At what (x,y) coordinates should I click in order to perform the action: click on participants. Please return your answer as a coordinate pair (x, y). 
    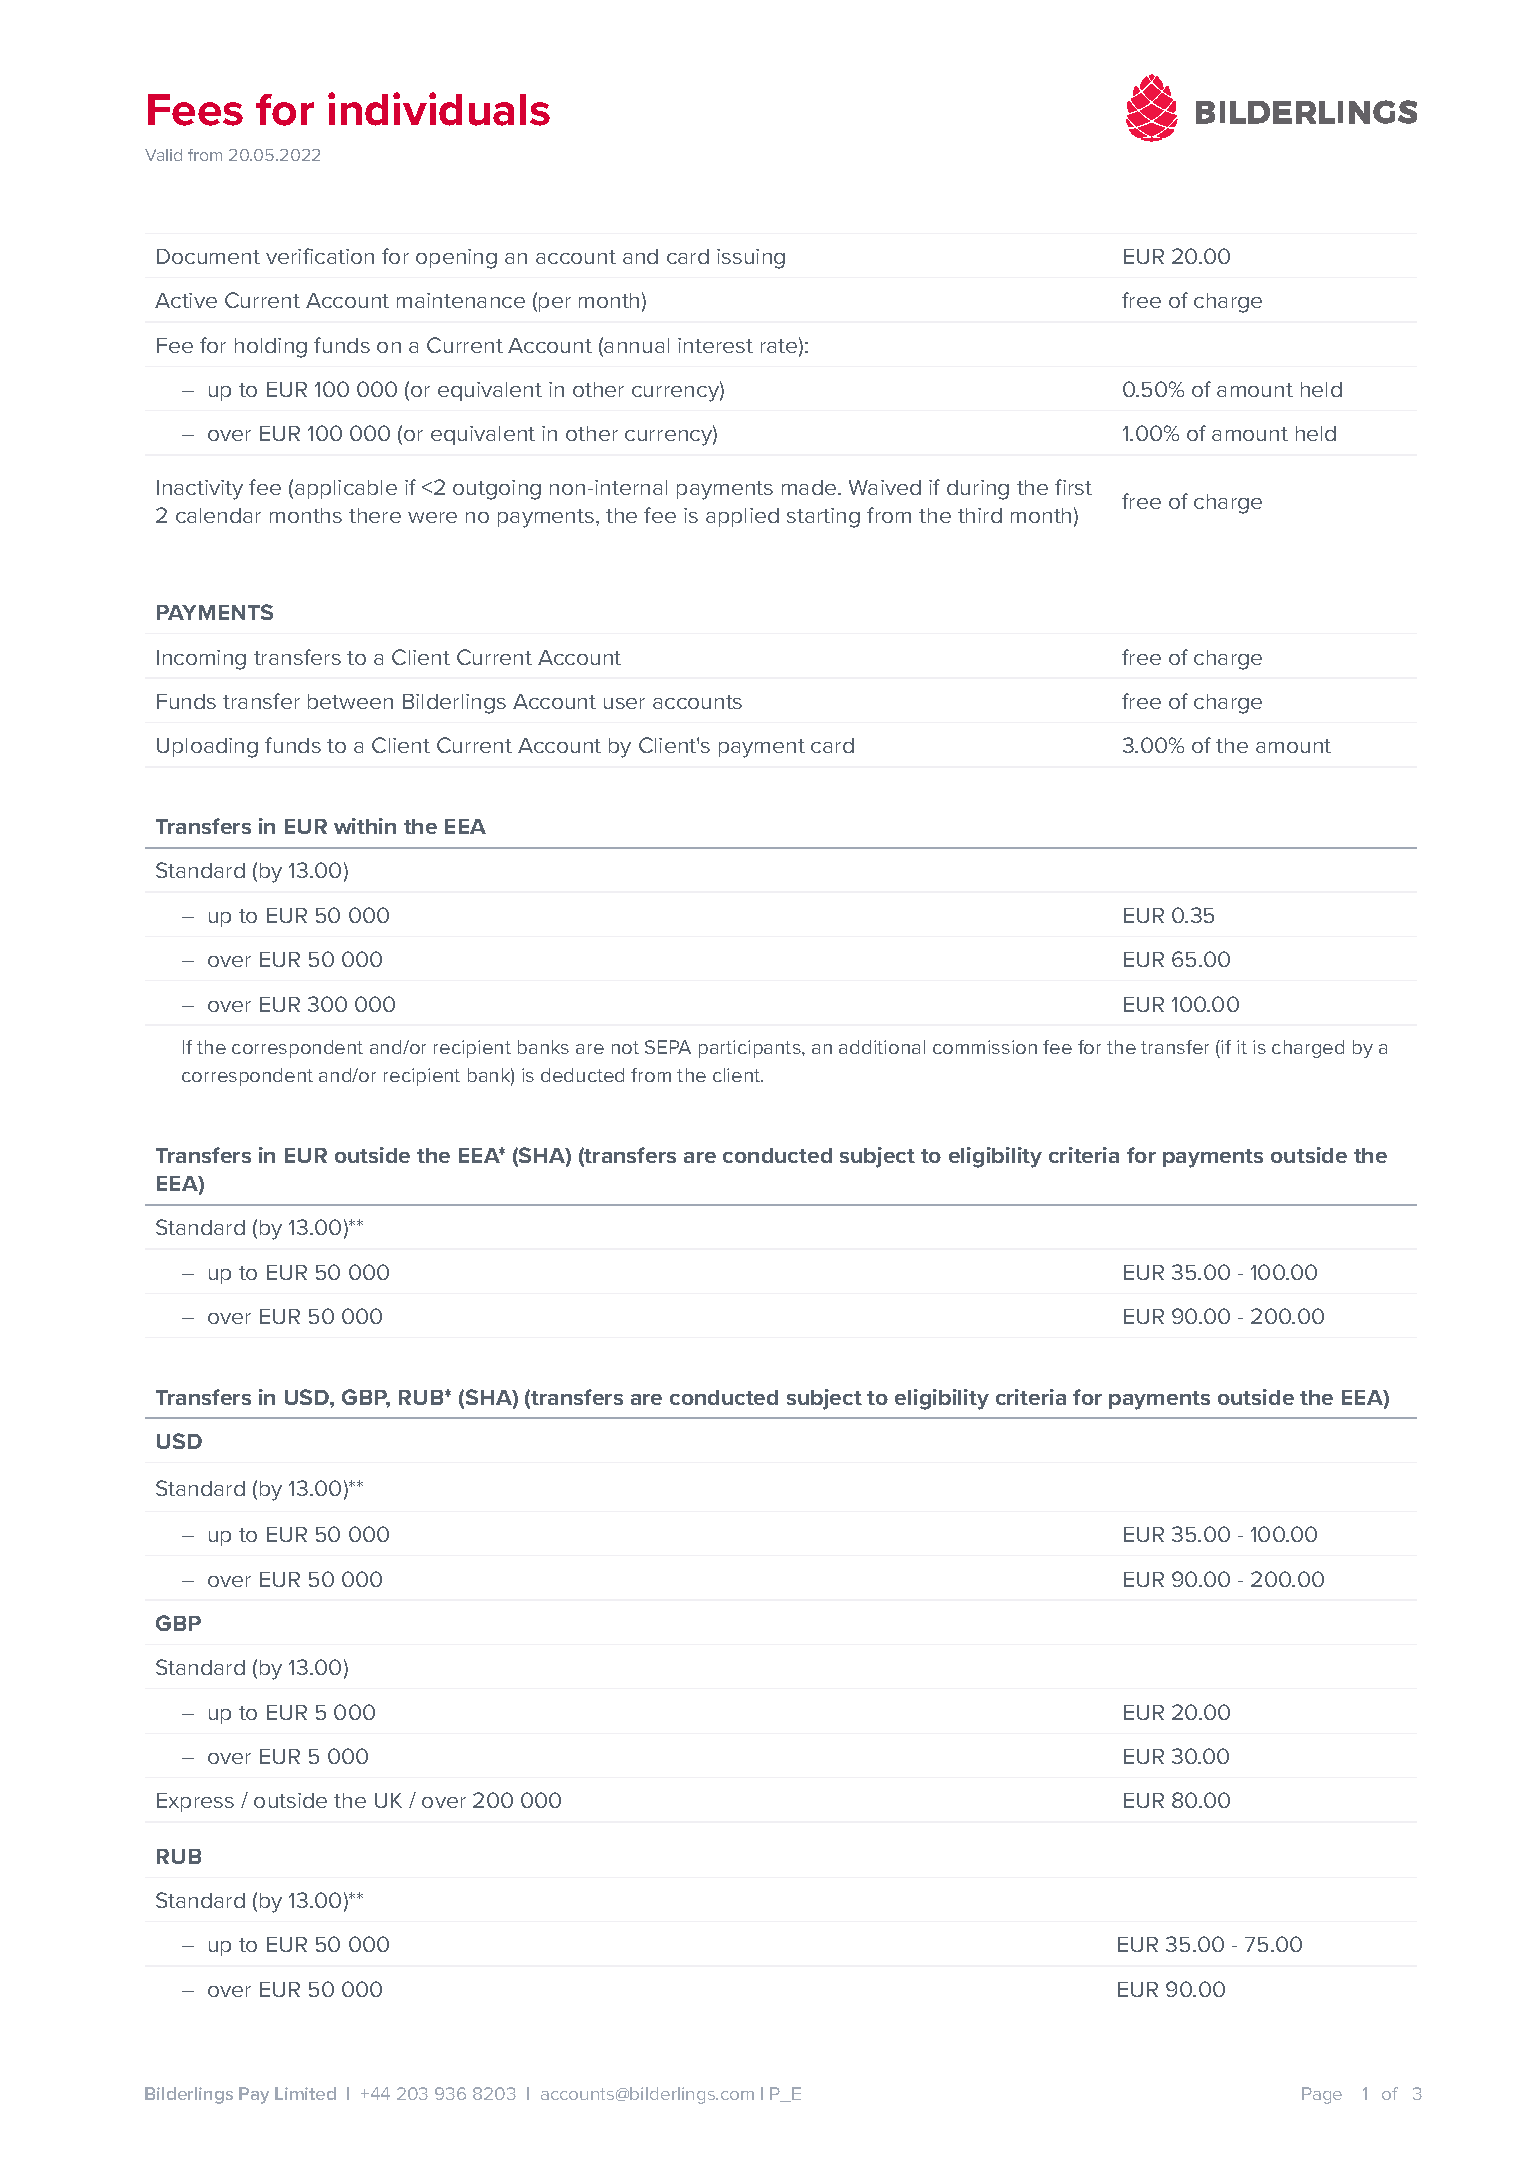
    Looking at the image, I should click on (751, 1049).
